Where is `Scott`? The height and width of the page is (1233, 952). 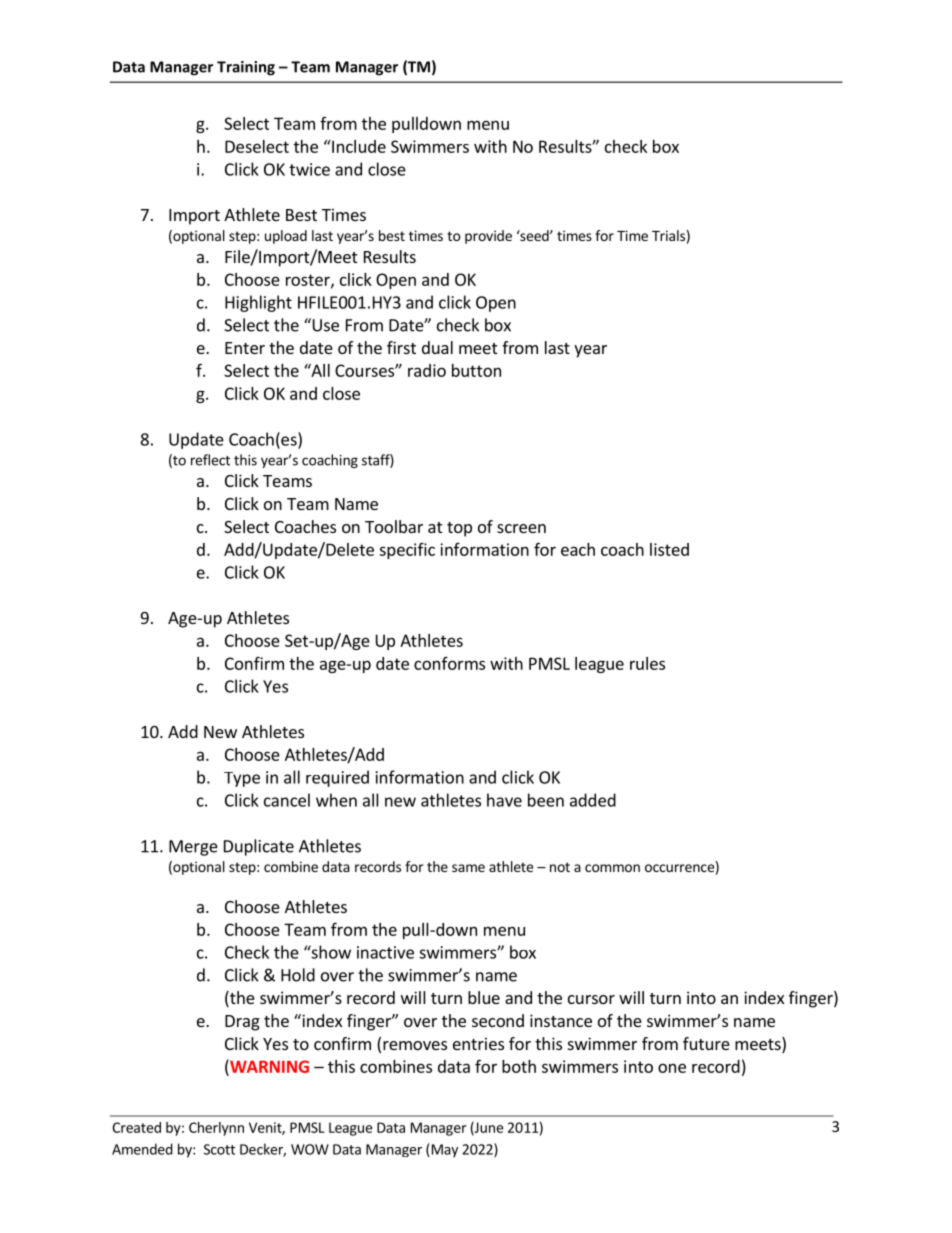 Scott is located at coordinates (219, 1149).
